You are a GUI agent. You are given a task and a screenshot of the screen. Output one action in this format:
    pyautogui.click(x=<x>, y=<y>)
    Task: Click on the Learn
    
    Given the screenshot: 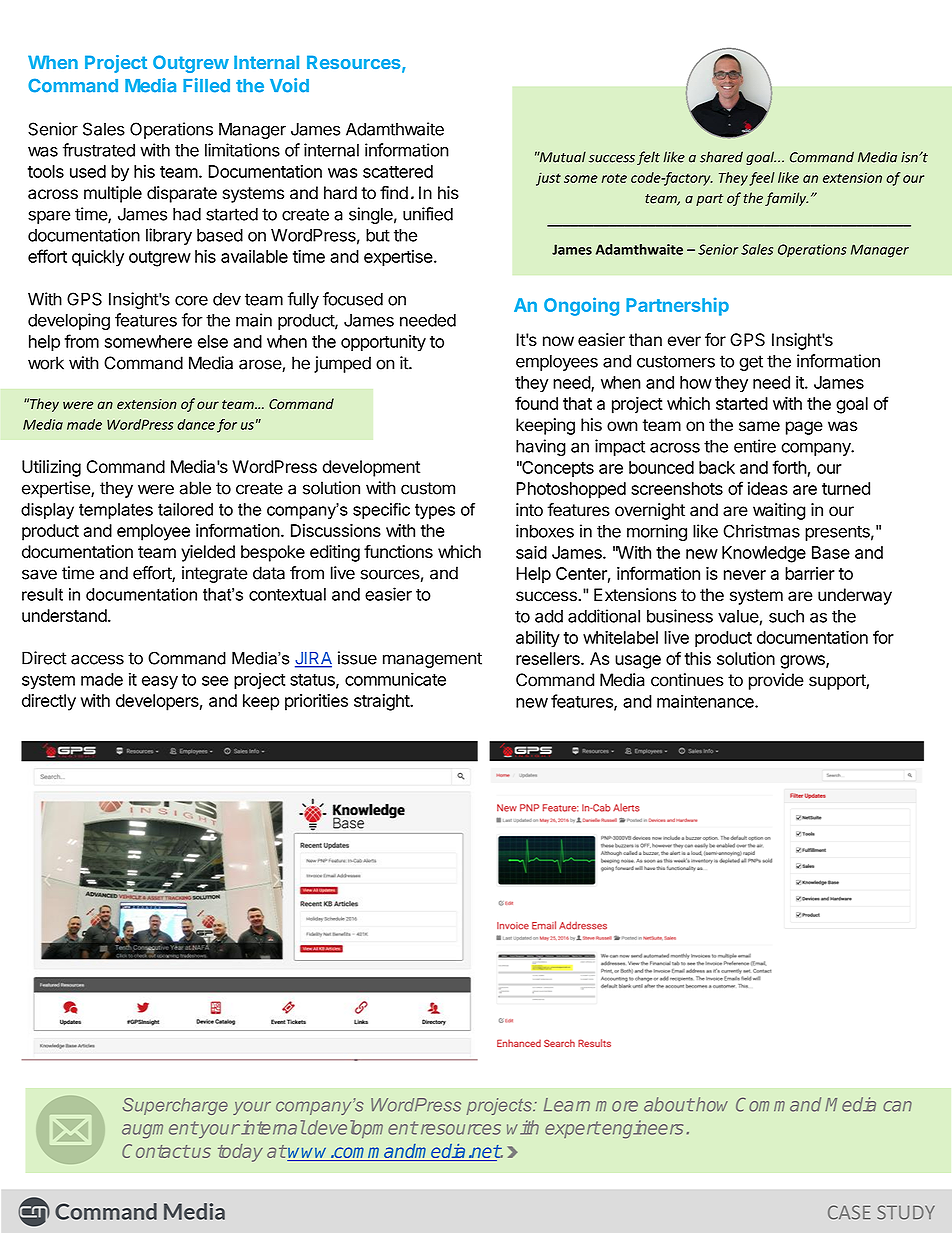 What is the action you would take?
    pyautogui.click(x=567, y=1105)
